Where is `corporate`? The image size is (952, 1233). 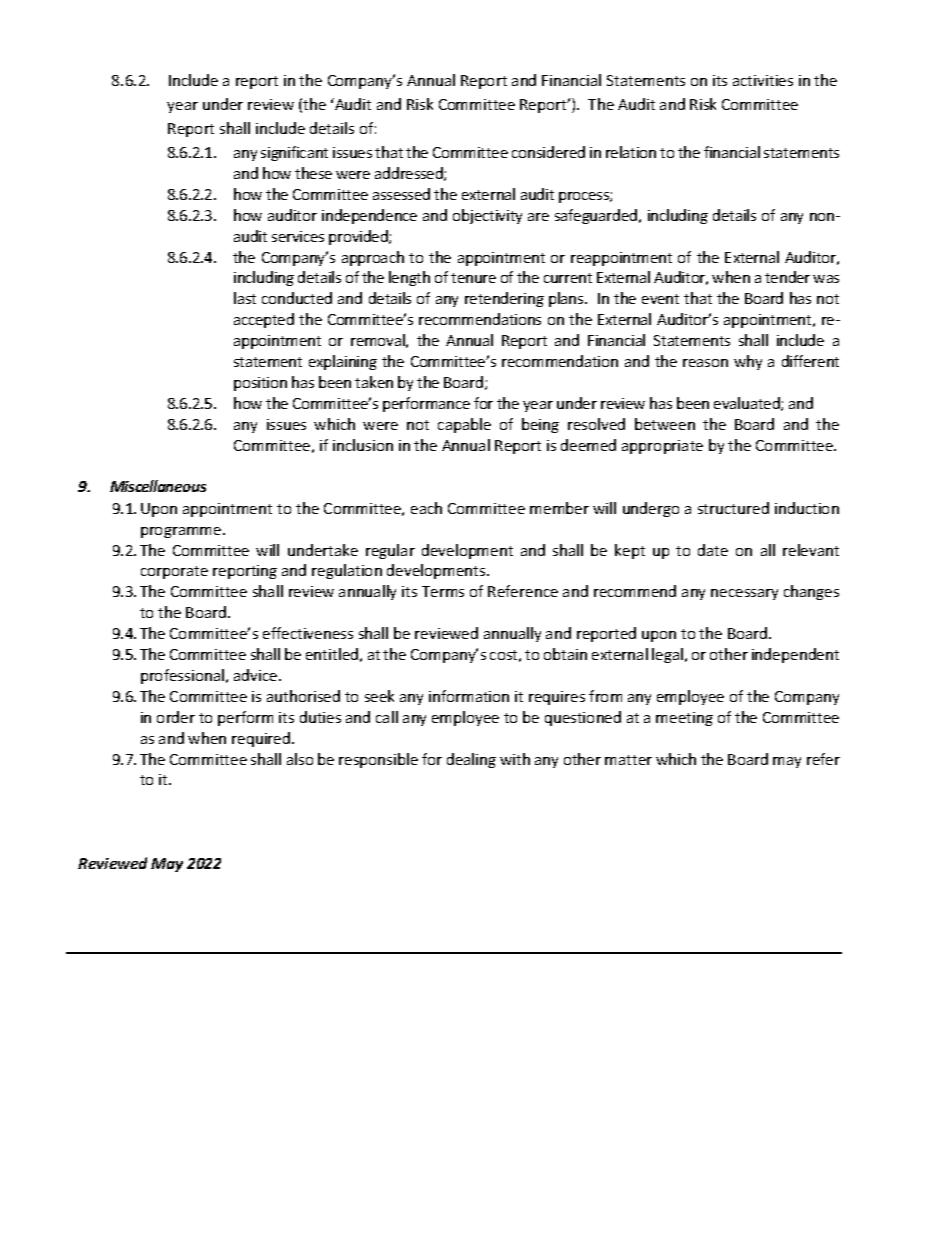 corporate is located at coordinates (174, 572).
